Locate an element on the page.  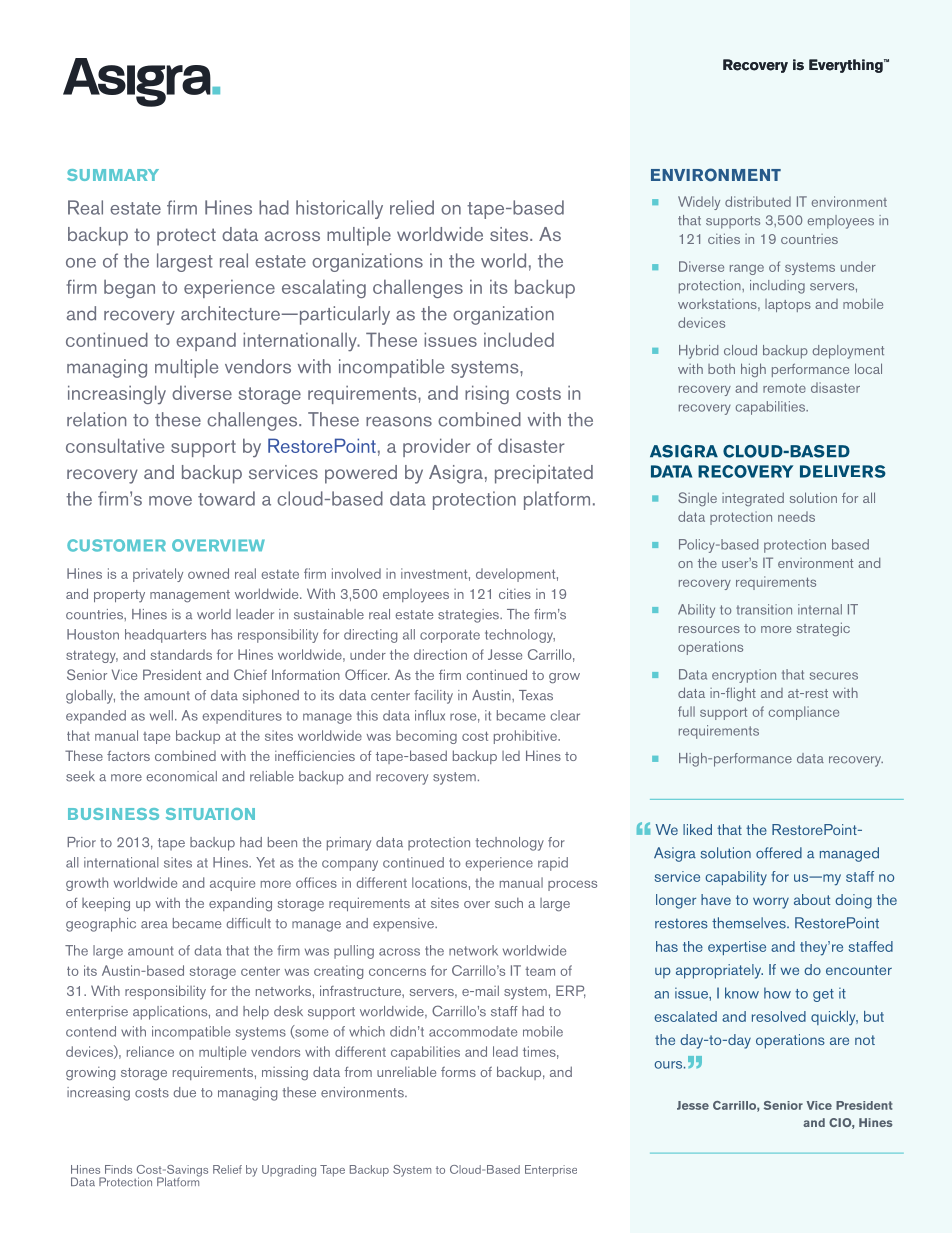
SITUATION is located at coordinates (210, 814).
